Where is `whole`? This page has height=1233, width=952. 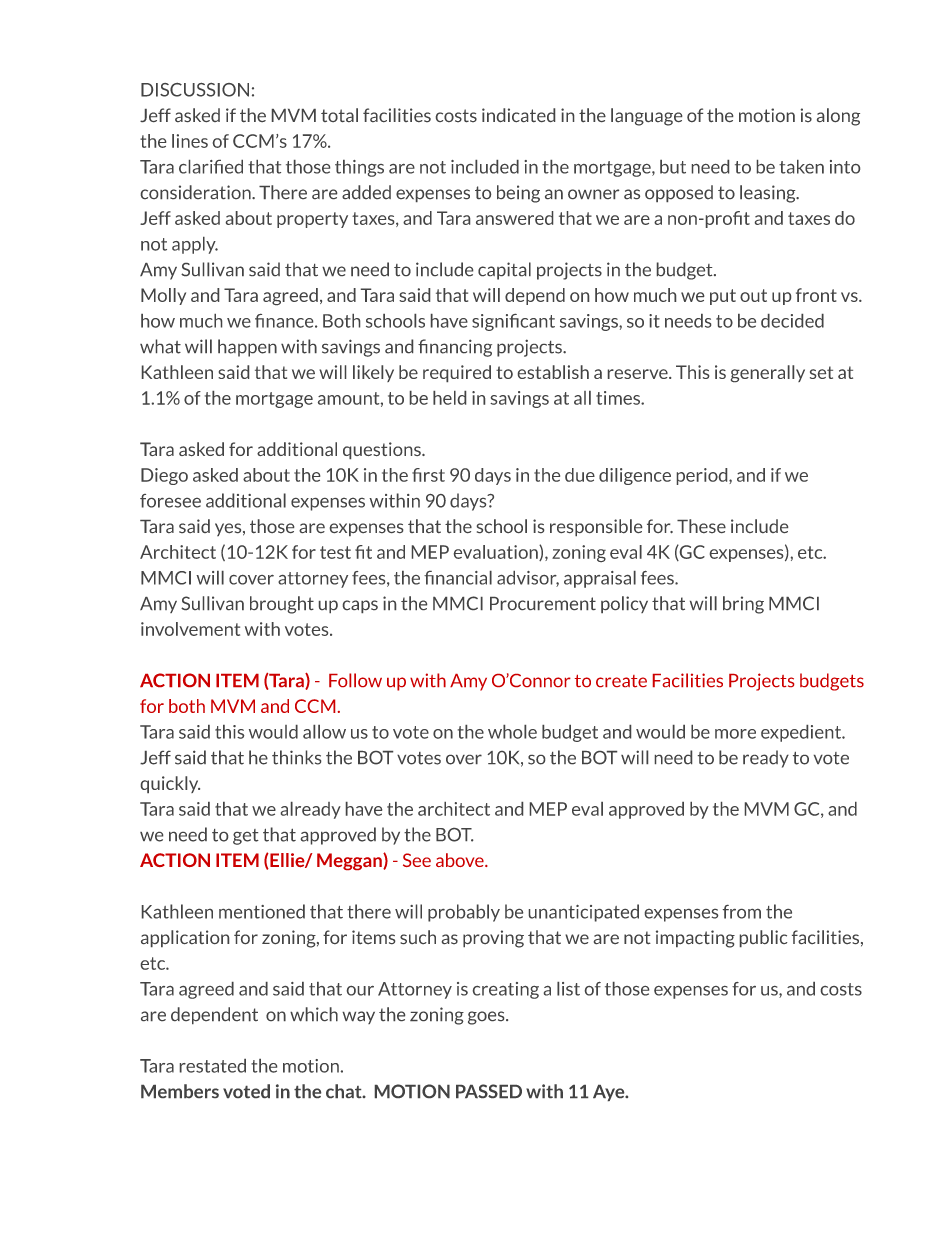 whole is located at coordinates (512, 732).
